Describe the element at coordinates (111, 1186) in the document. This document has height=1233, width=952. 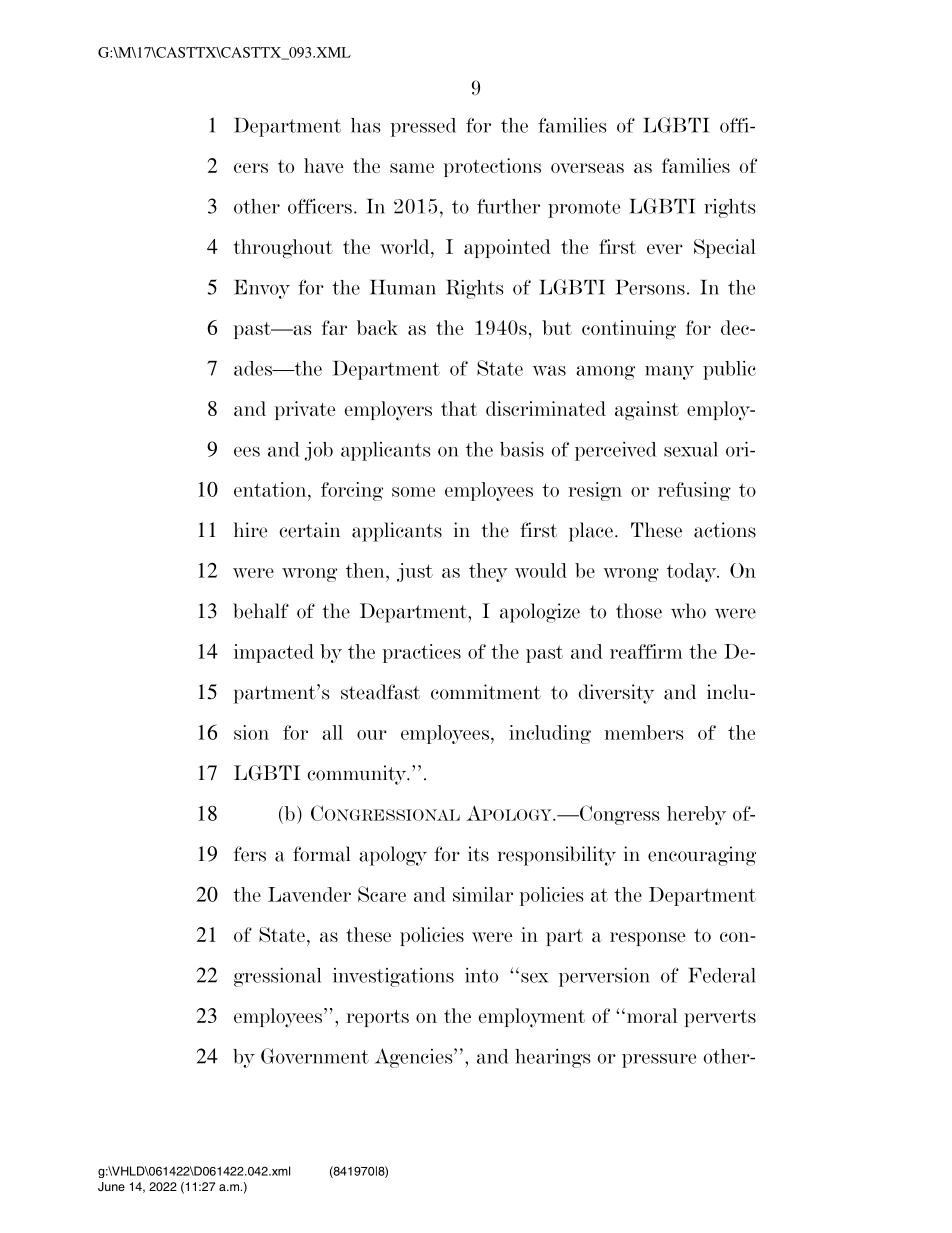
I see `June` at that location.
